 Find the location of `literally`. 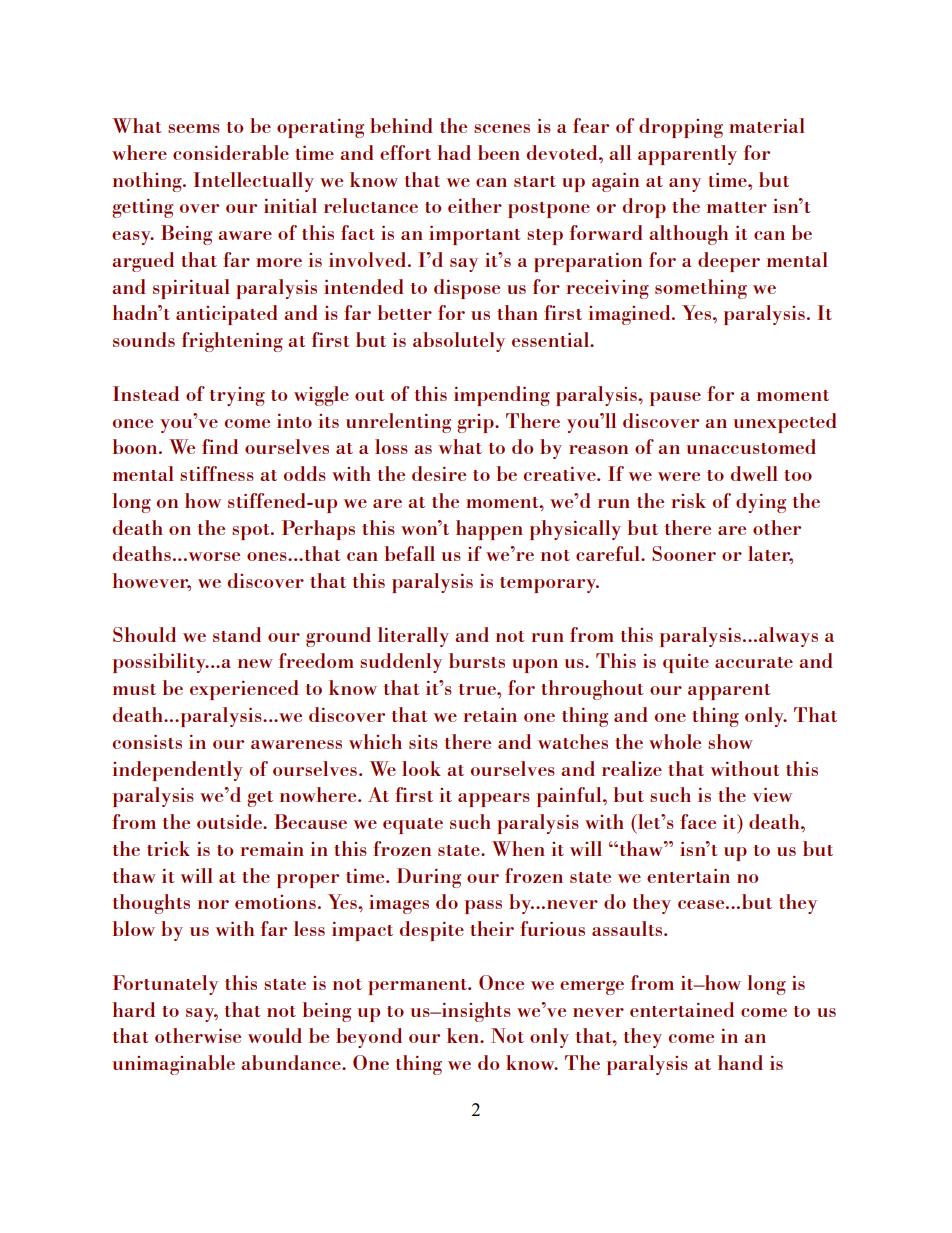

literally is located at coordinates (413, 637).
